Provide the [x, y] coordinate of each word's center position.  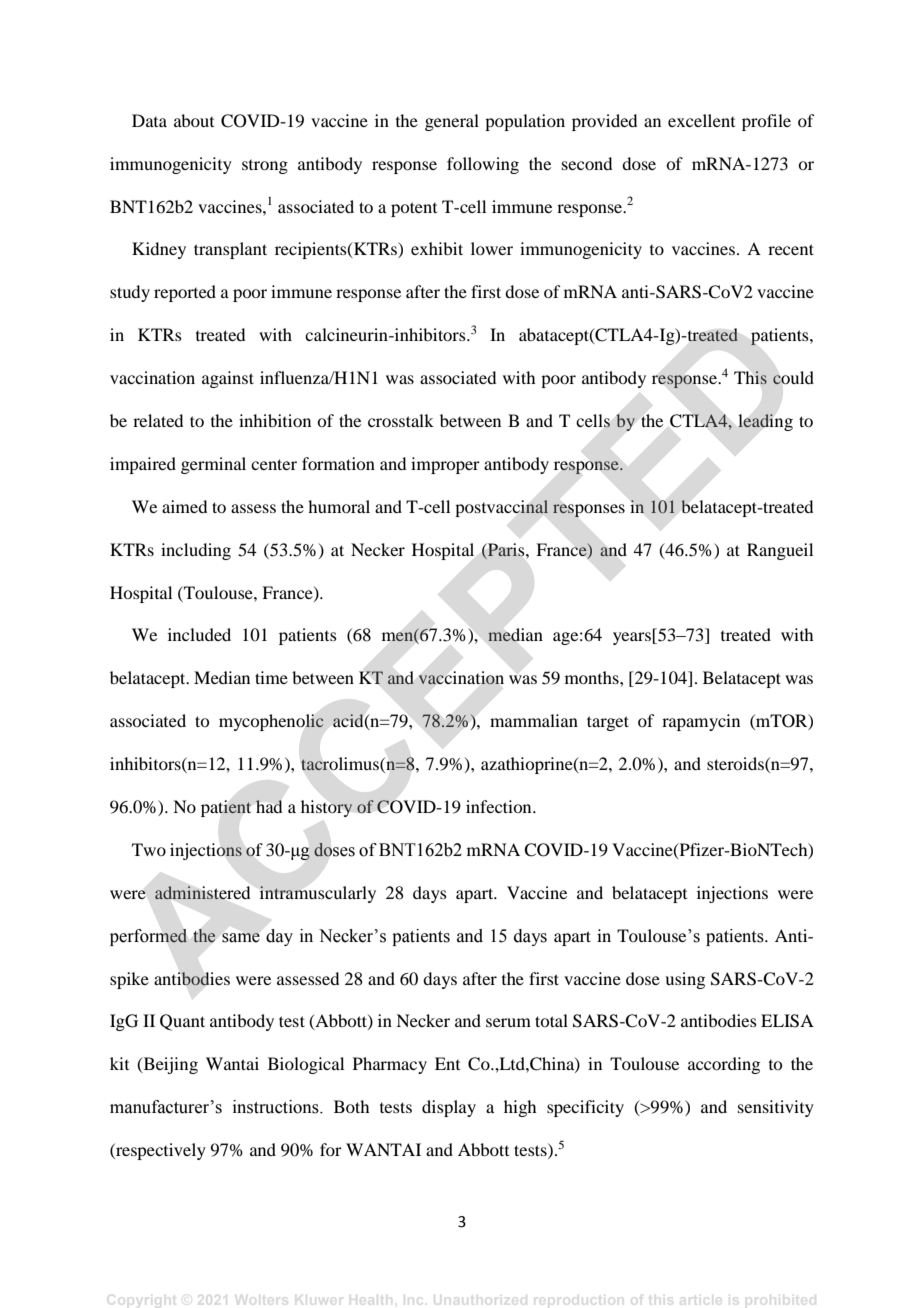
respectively [160, 1151]
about [194, 120]
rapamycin [701, 722]
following [483, 165]
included [199, 634]
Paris [506, 550]
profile [766, 122]
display [449, 1108]
